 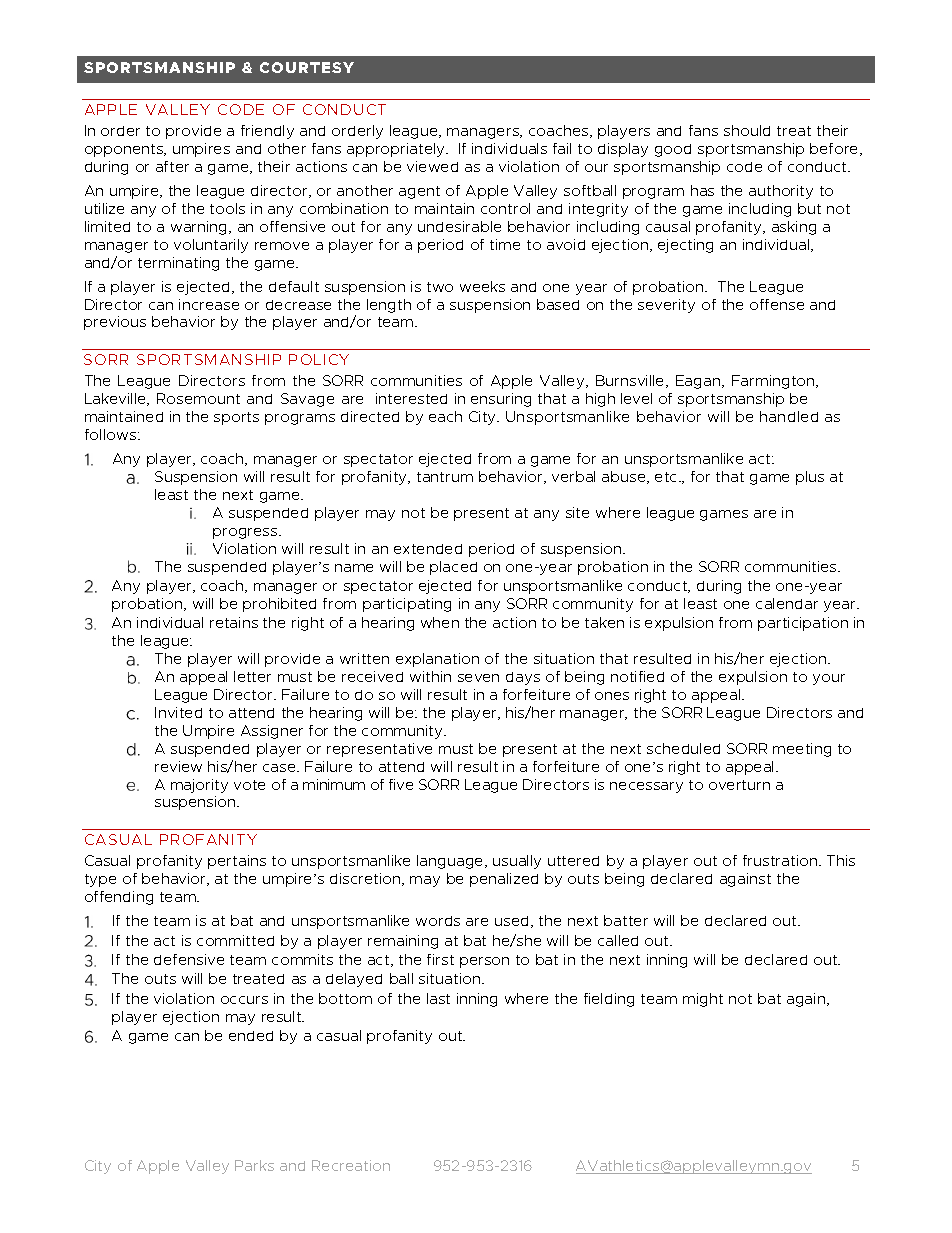 I want to click on language, so click(x=451, y=862).
